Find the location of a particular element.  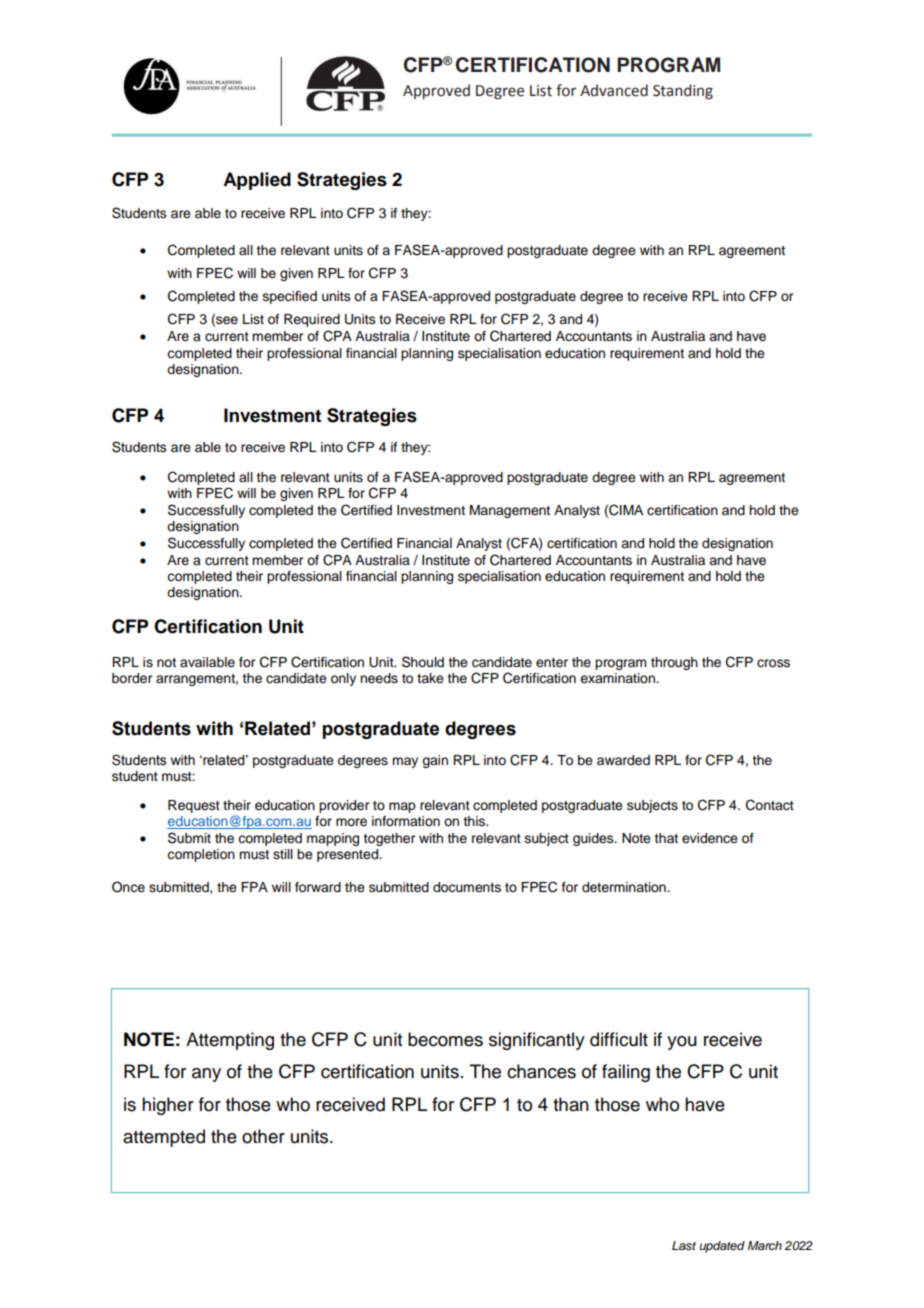

attempted is located at coordinates (164, 1138).
